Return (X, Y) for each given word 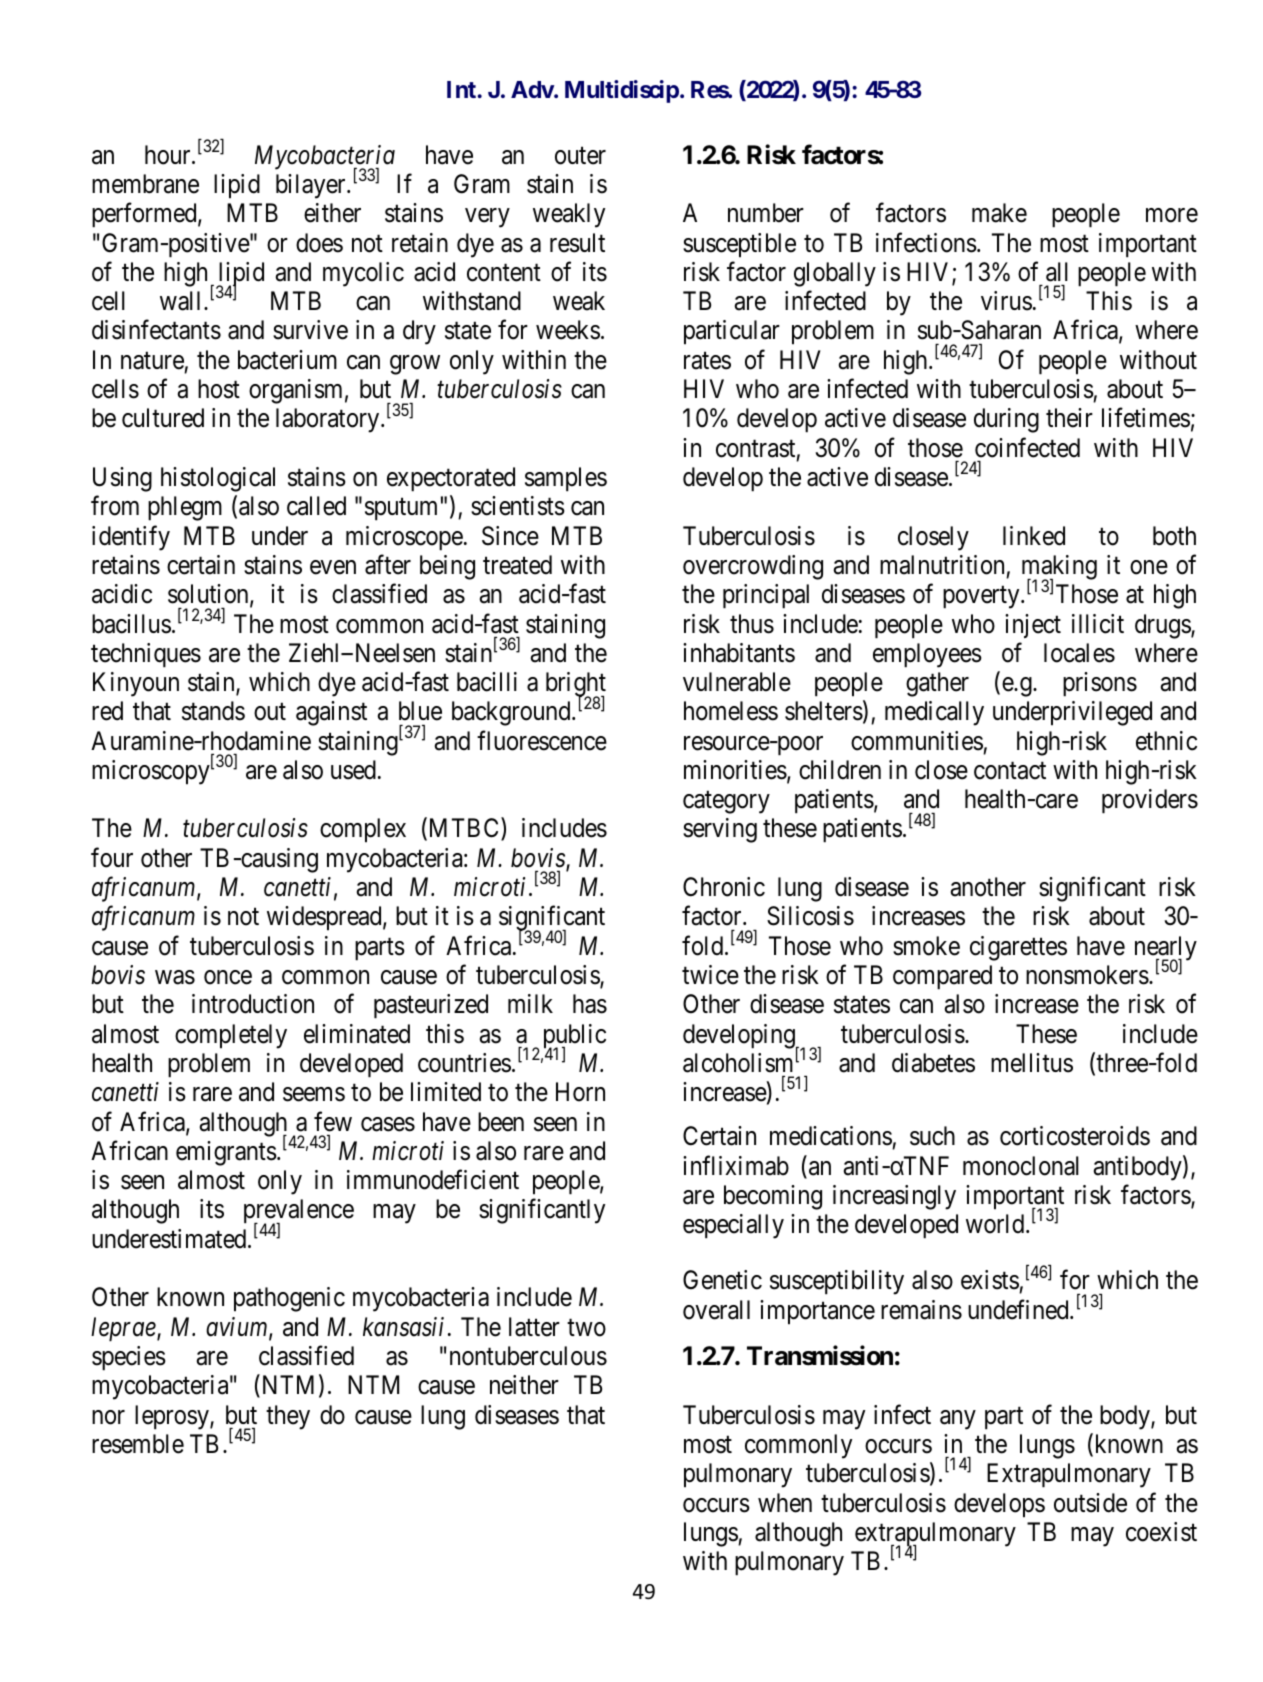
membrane (145, 184)
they (288, 1417)
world (996, 1224)
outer (580, 156)
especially (733, 1226)
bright (576, 686)
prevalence (299, 1213)
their (1069, 418)
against (331, 713)
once (228, 977)
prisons (1100, 684)
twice (710, 975)
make (999, 213)
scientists (518, 506)
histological (218, 479)
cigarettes (1018, 948)
